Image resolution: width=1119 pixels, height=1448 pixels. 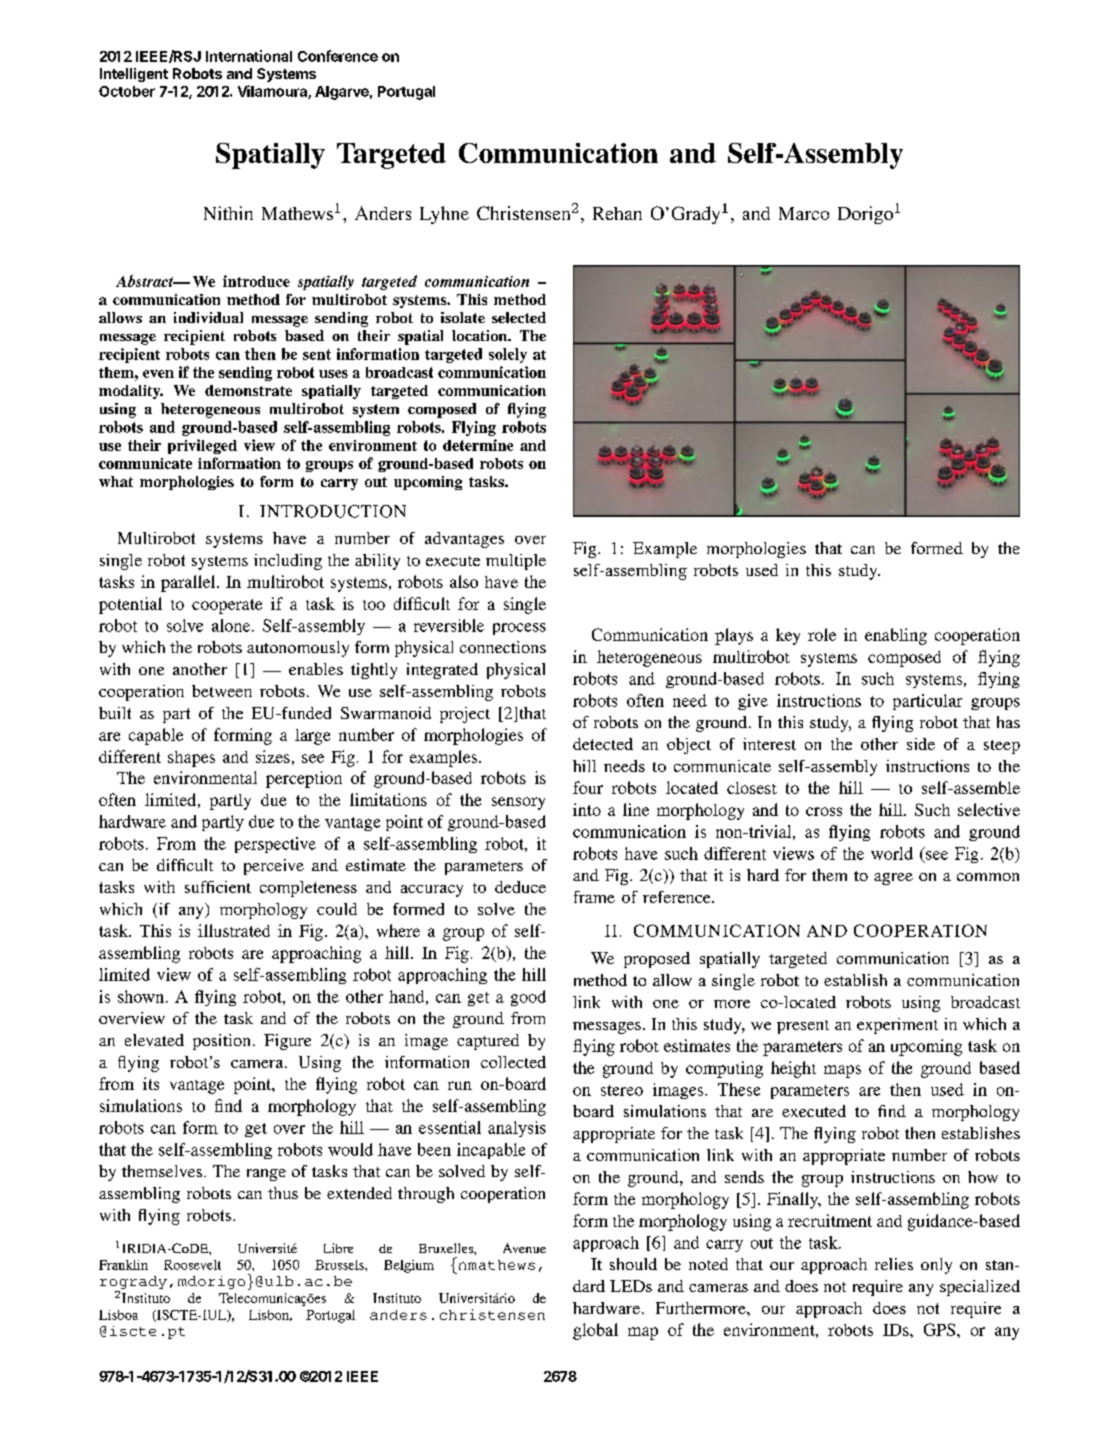 I want to click on Marco, so click(x=804, y=213).
